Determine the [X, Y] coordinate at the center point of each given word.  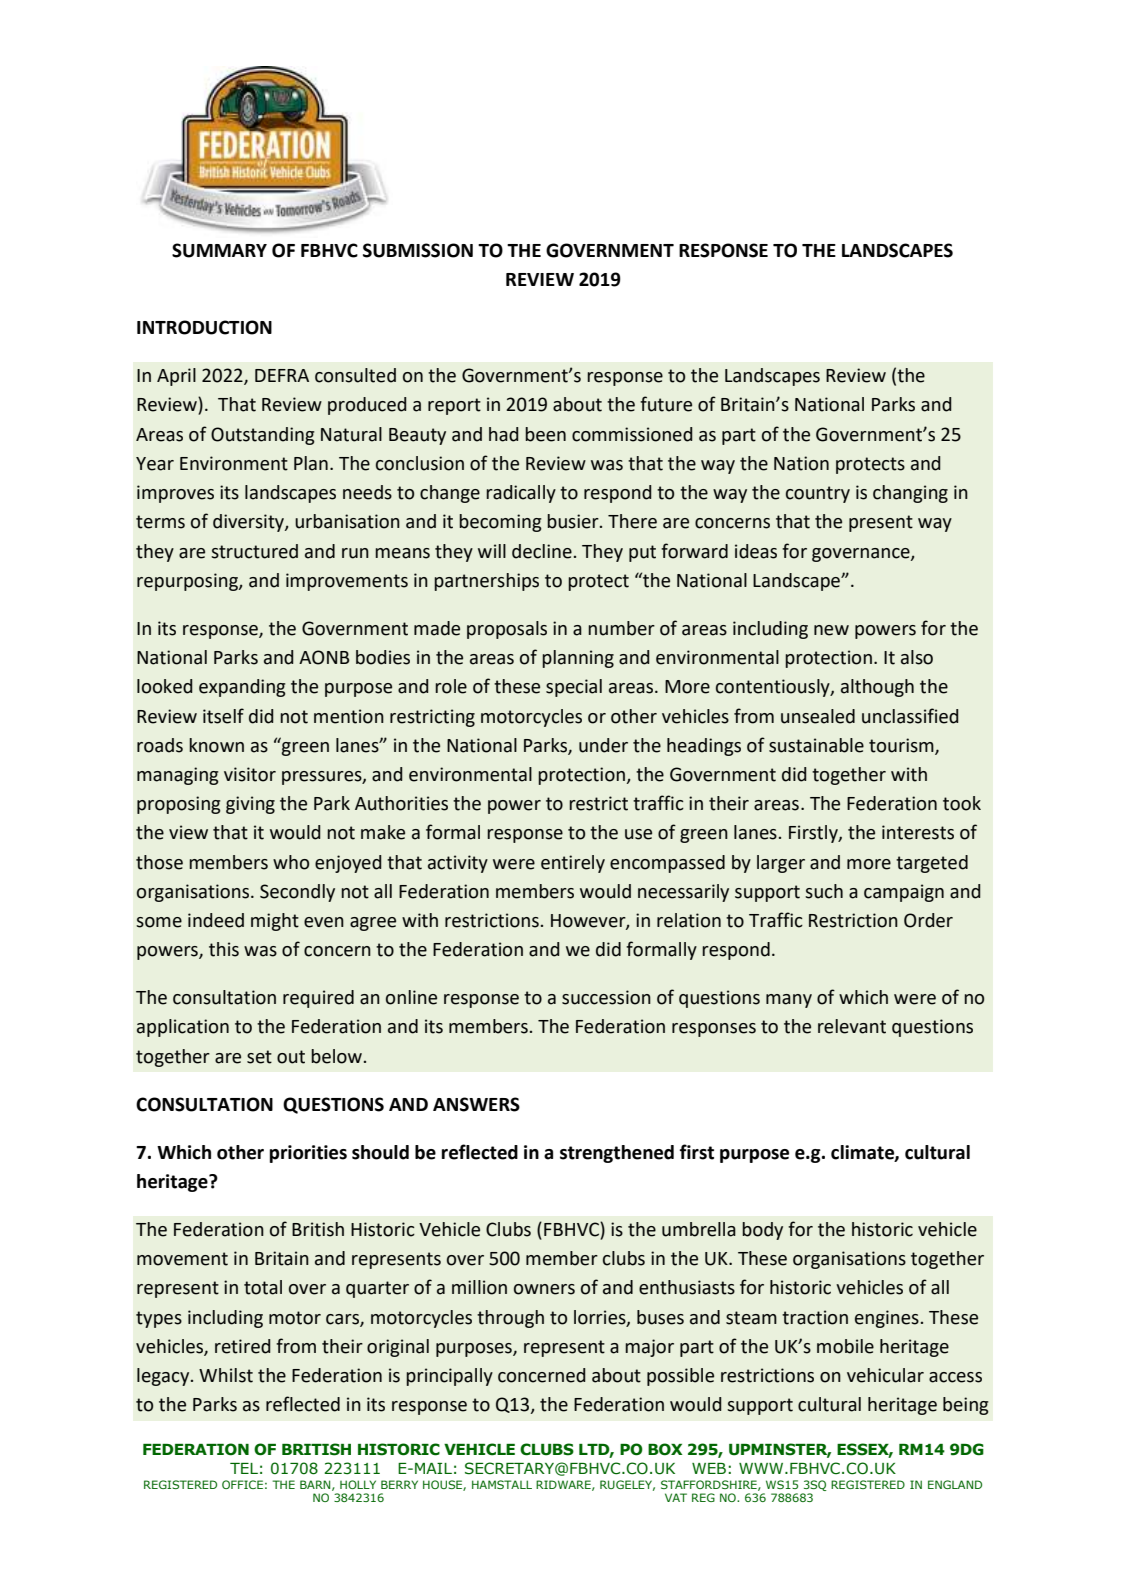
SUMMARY [219, 250]
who [291, 862]
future [666, 404]
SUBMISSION [418, 250]
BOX [665, 1449]
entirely [573, 864]
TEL [244, 1468]
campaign [904, 893]
